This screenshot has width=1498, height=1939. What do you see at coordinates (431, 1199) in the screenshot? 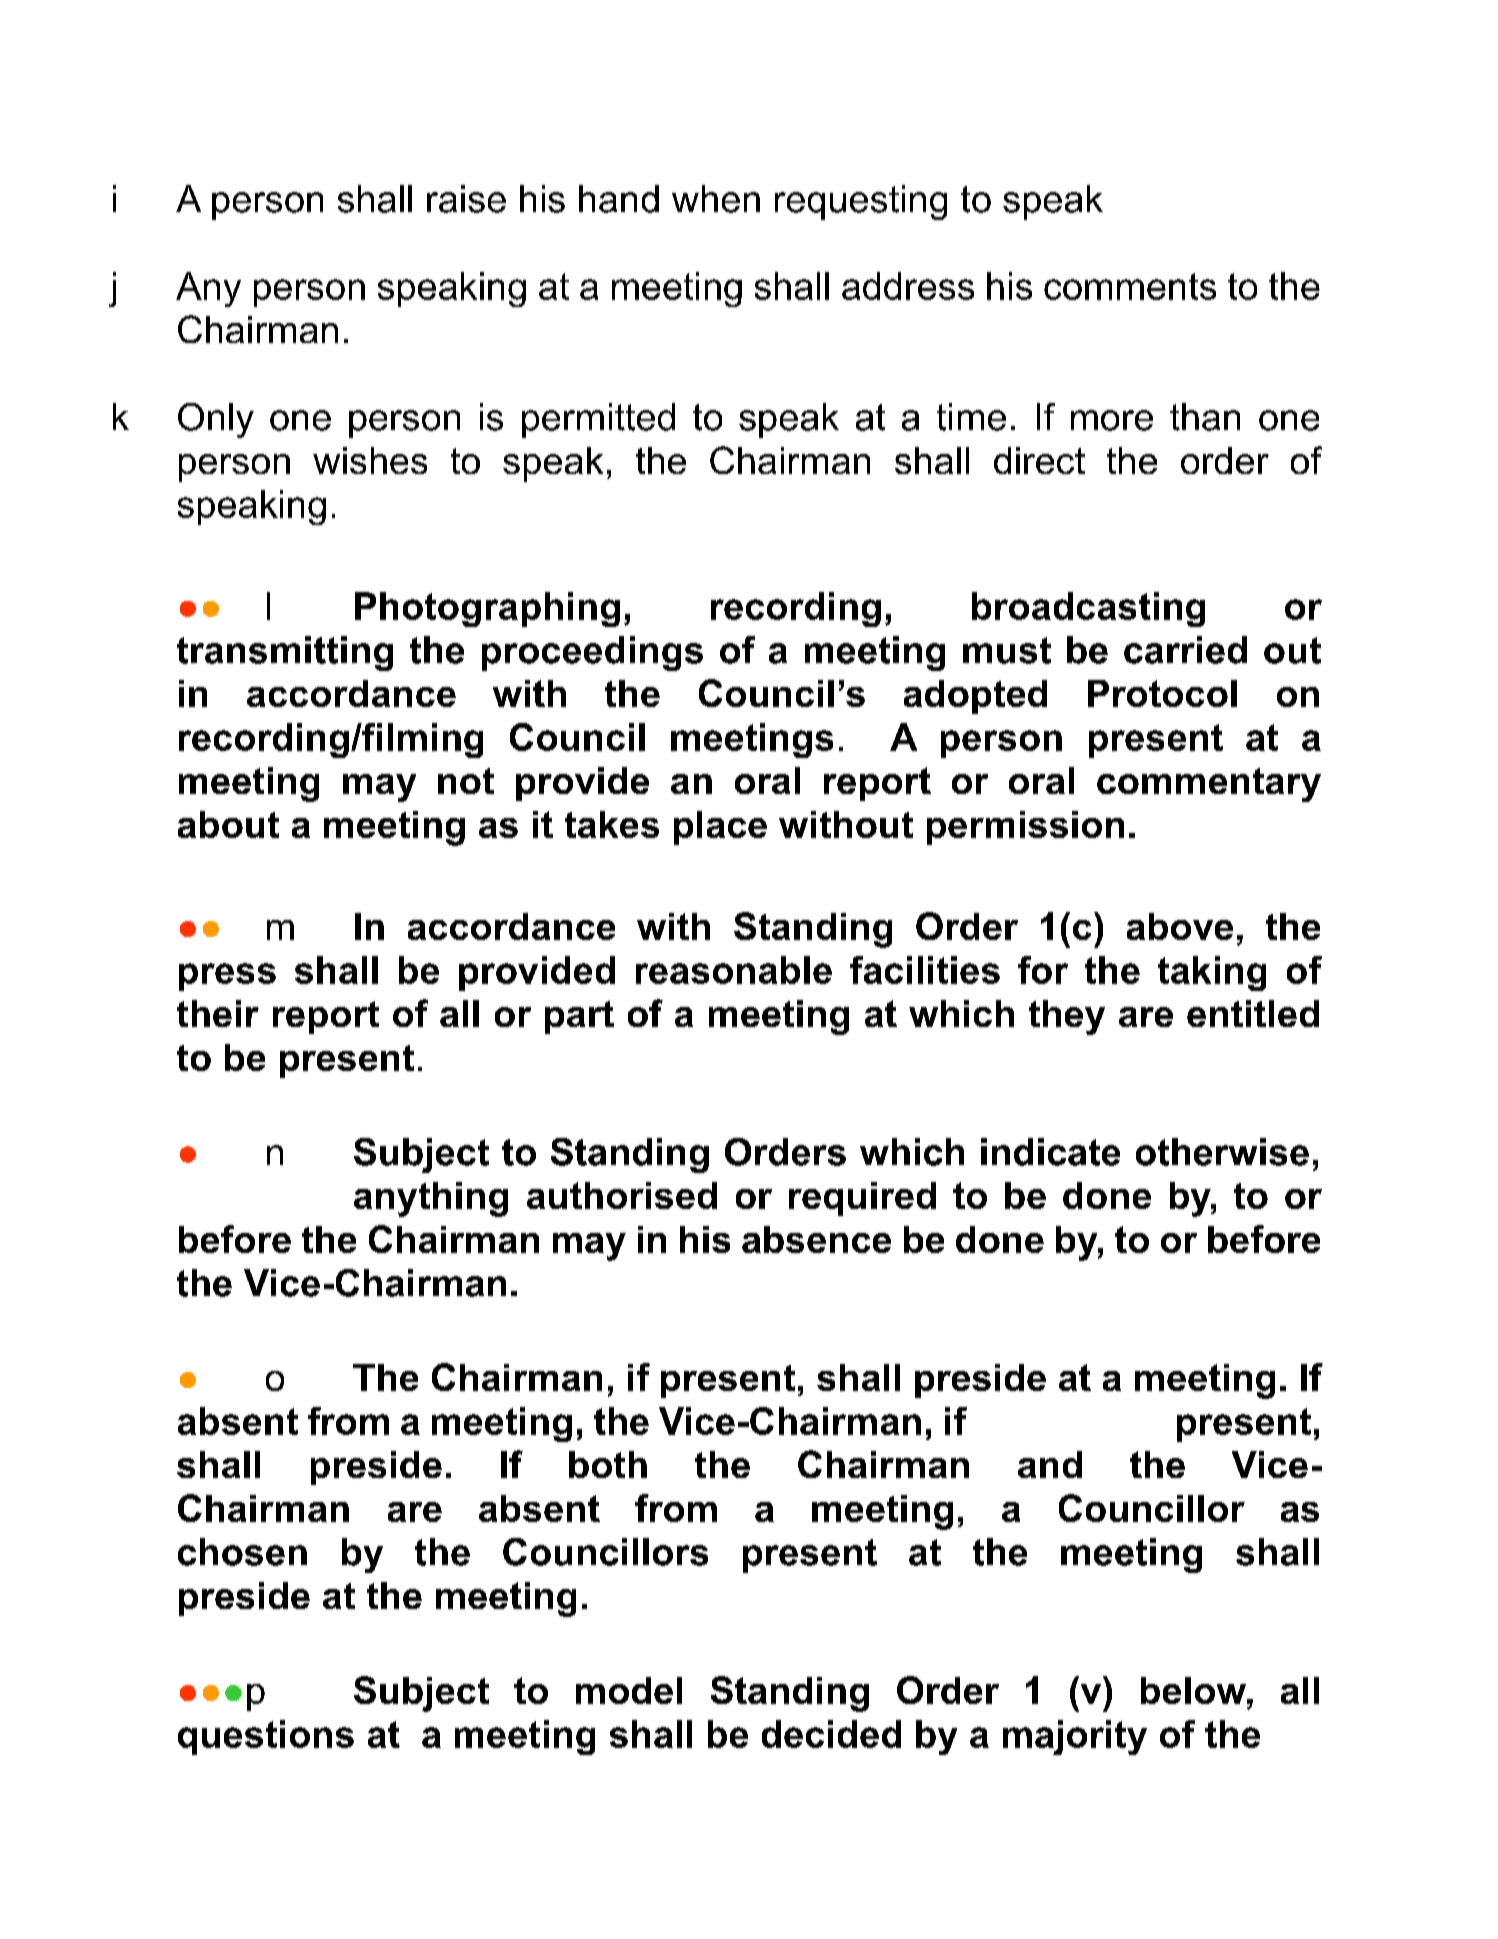
I see `anything` at bounding box center [431, 1199].
